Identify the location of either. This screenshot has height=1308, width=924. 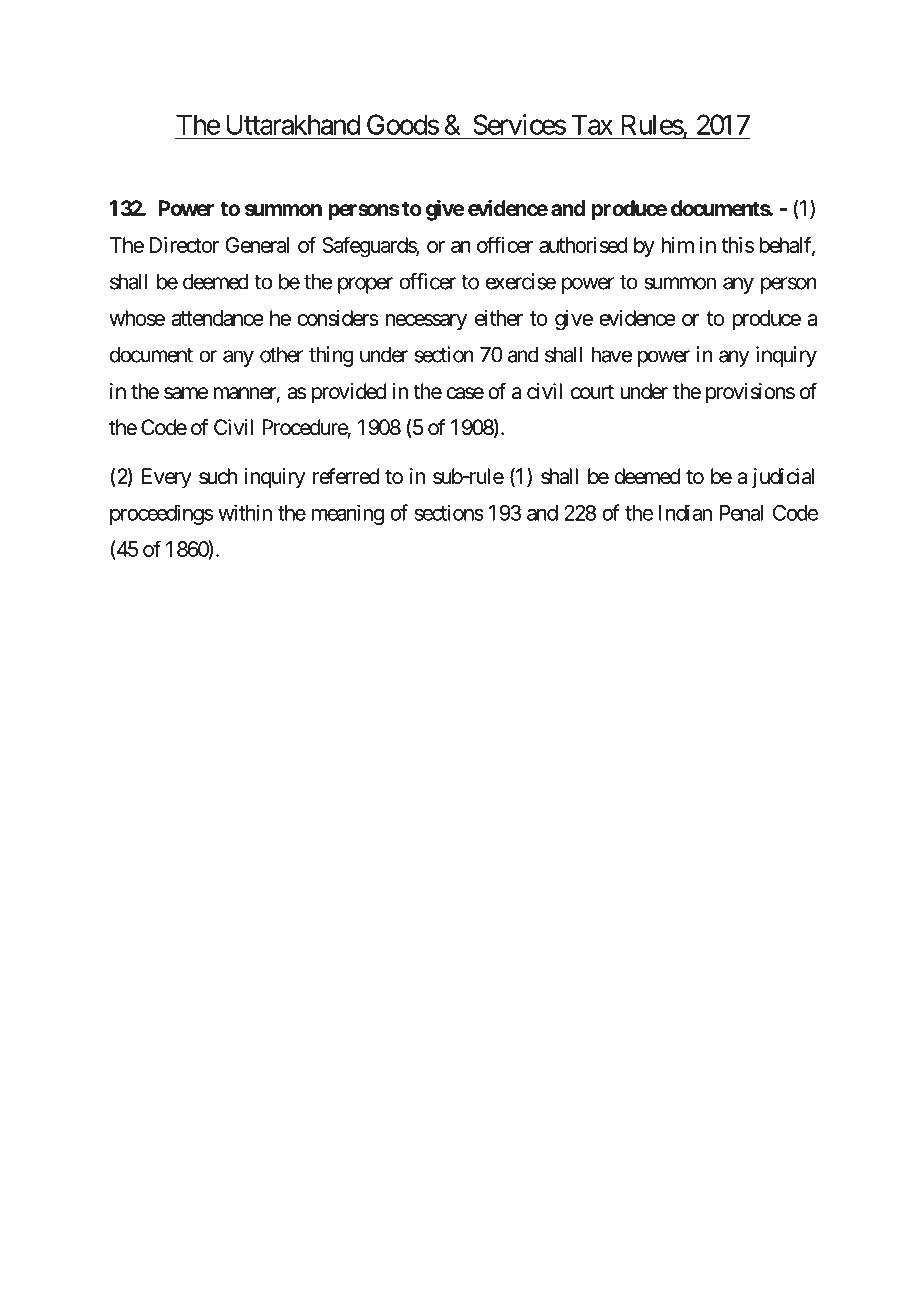
(499, 318).
